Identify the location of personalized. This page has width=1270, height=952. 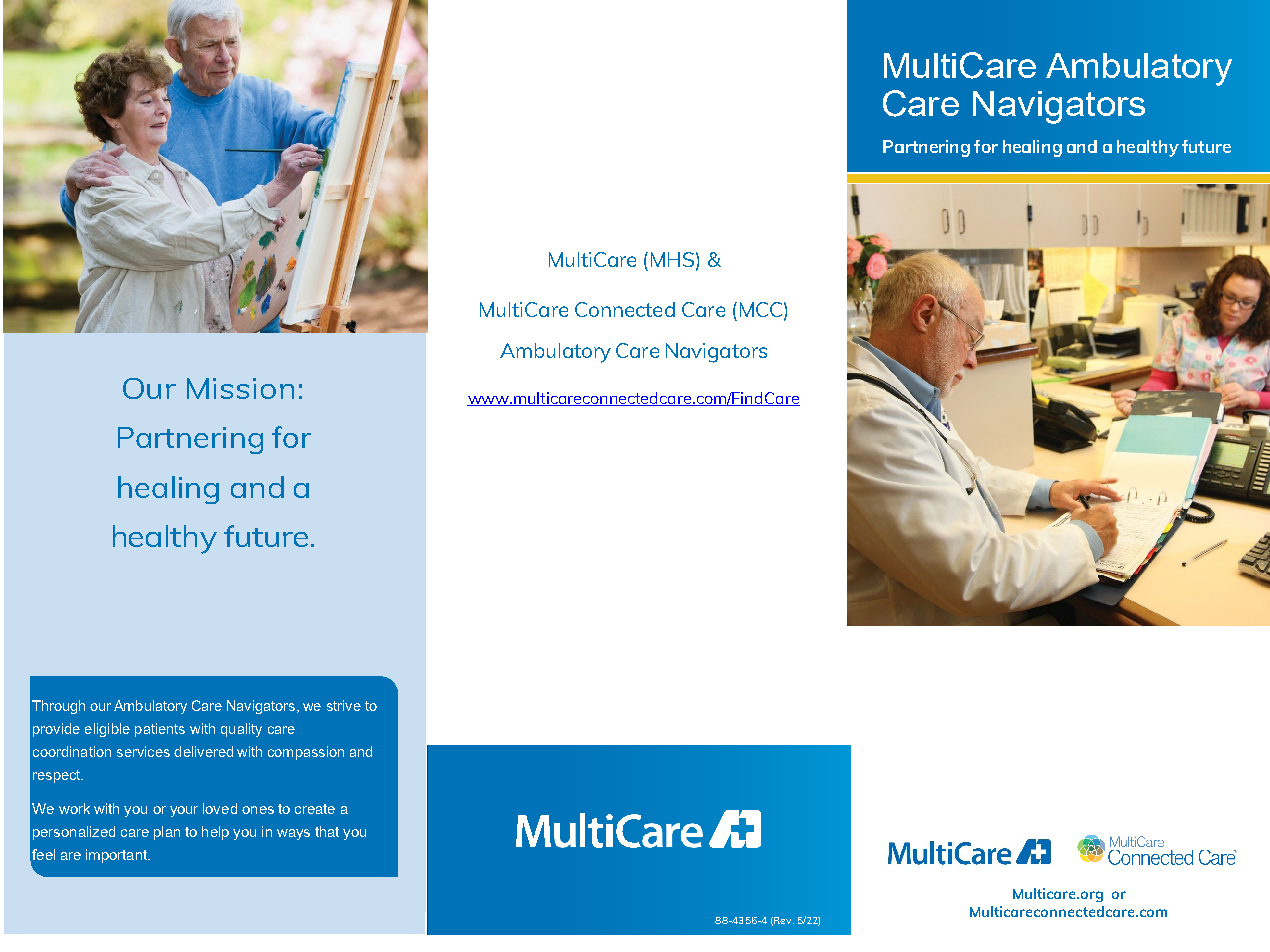
(74, 833).
